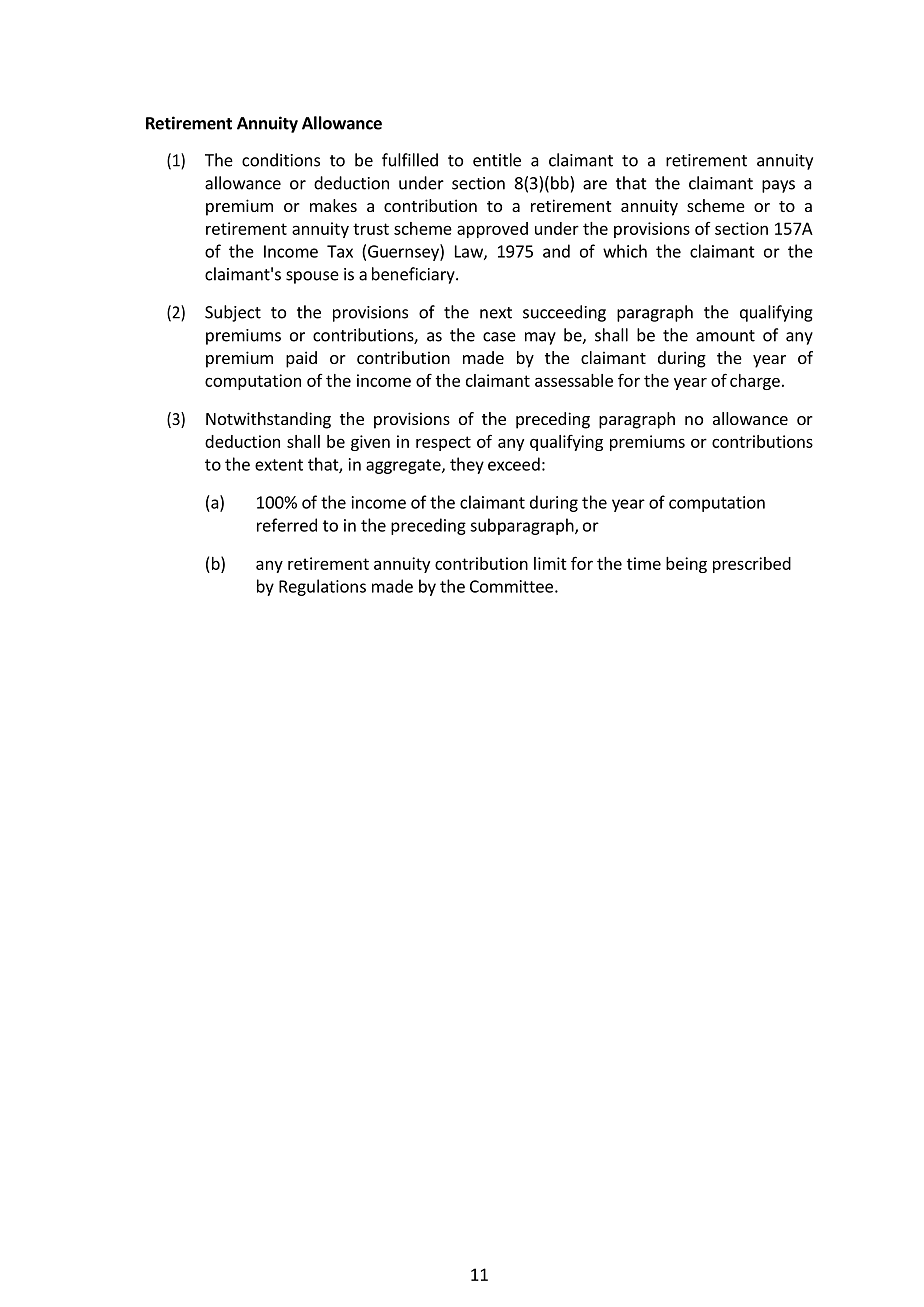 Image resolution: width=924 pixels, height=1307 pixels. Describe the element at coordinates (268, 420) in the document. I see `Notwithstanding` at that location.
